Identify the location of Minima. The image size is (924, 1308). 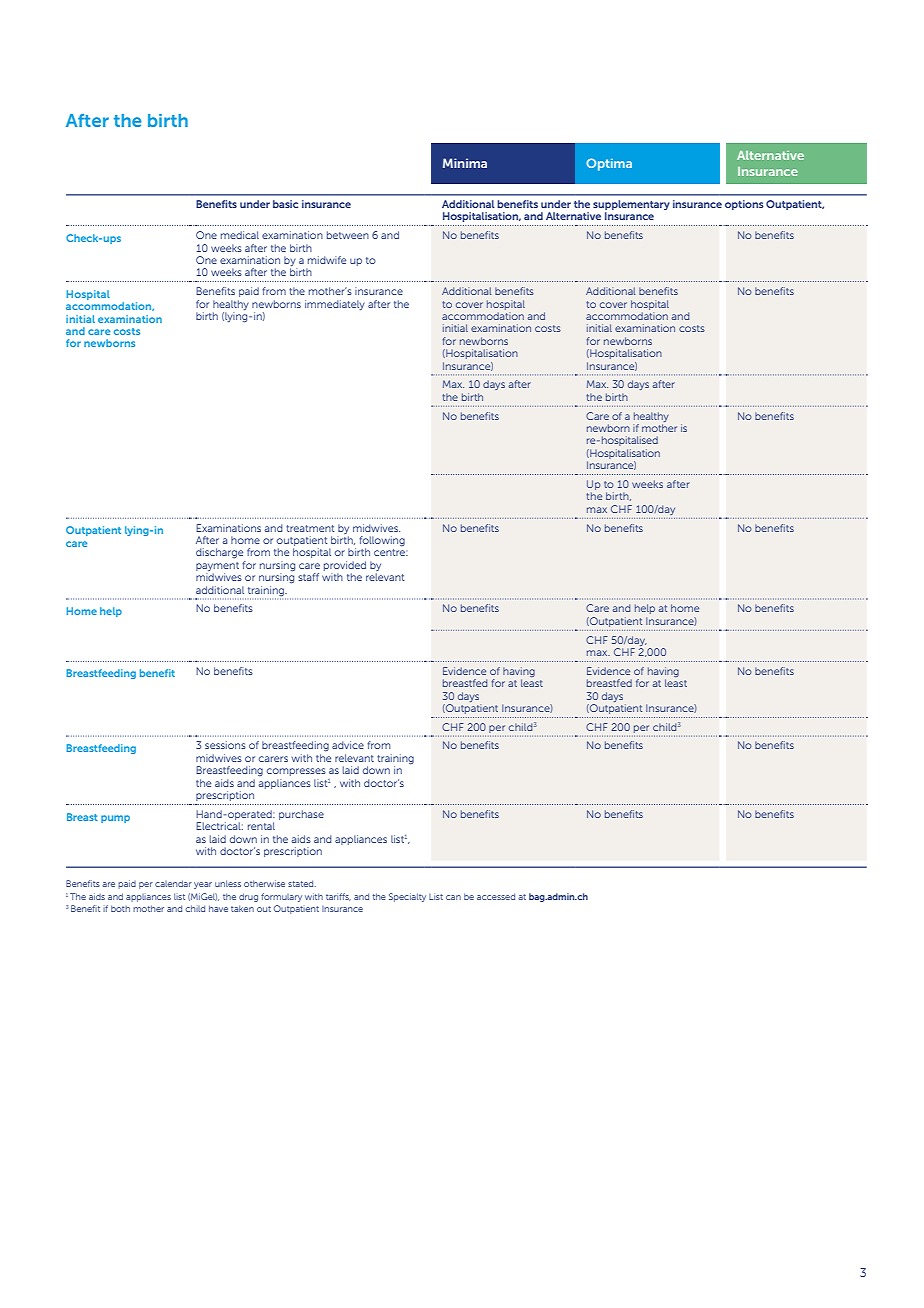
(465, 163).
